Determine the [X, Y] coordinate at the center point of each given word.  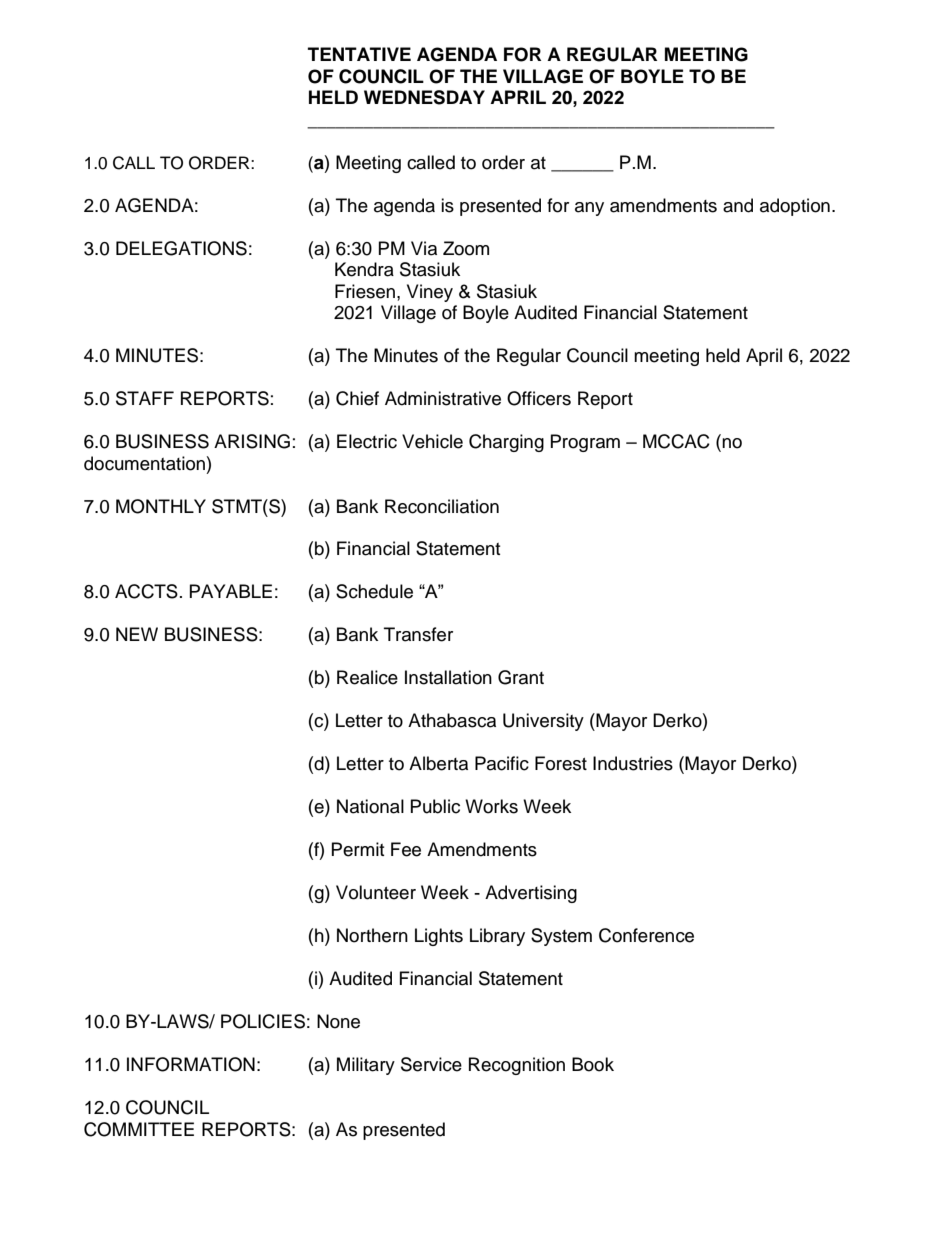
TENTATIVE [359, 54]
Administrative [443, 398]
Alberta [438, 763]
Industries [633, 763]
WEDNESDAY [424, 97]
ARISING [252, 441]
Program [585, 443]
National [370, 806]
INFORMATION [191, 1064]
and [738, 205]
